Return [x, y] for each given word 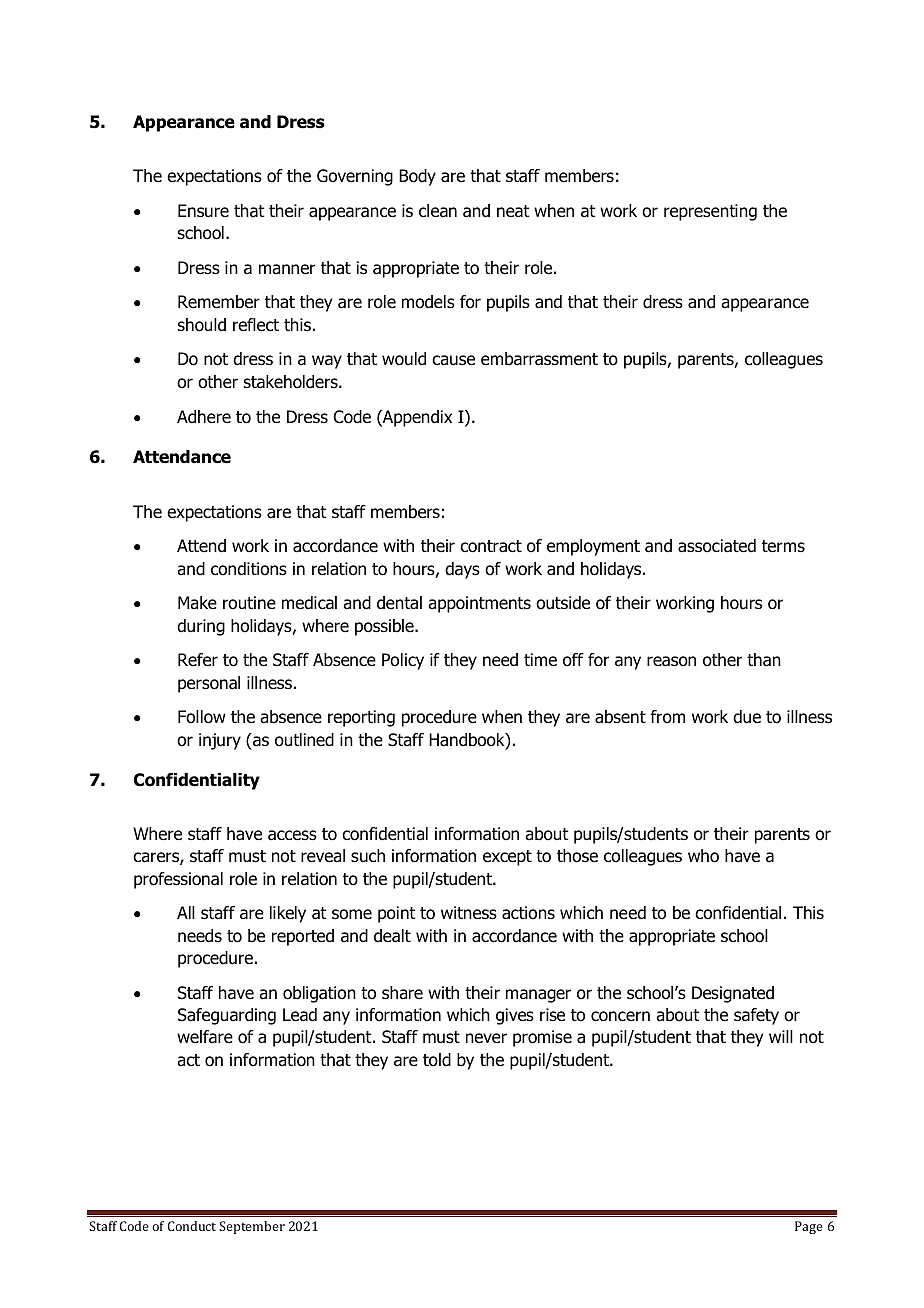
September [252, 1227]
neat [513, 211]
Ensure [203, 211]
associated [717, 546]
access [292, 835]
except [507, 858]
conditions [249, 569]
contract [491, 546]
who [703, 856]
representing [710, 212]
